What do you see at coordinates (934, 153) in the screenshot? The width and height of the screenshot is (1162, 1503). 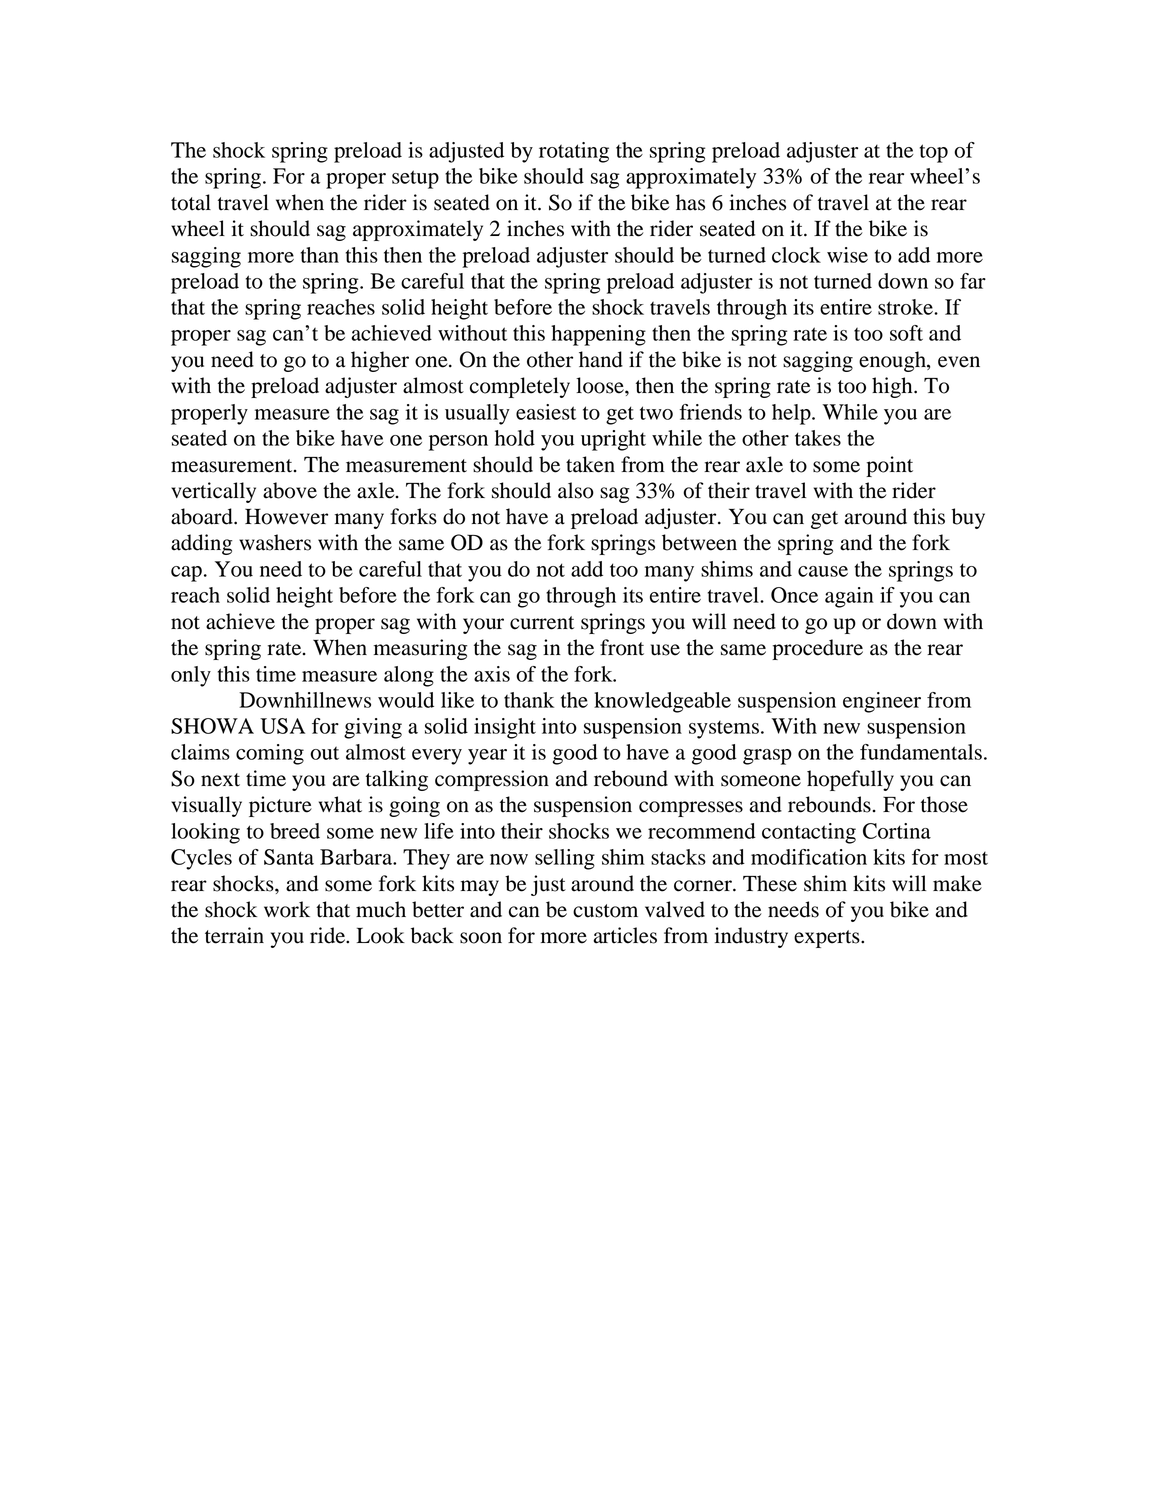 I see `top` at bounding box center [934, 153].
